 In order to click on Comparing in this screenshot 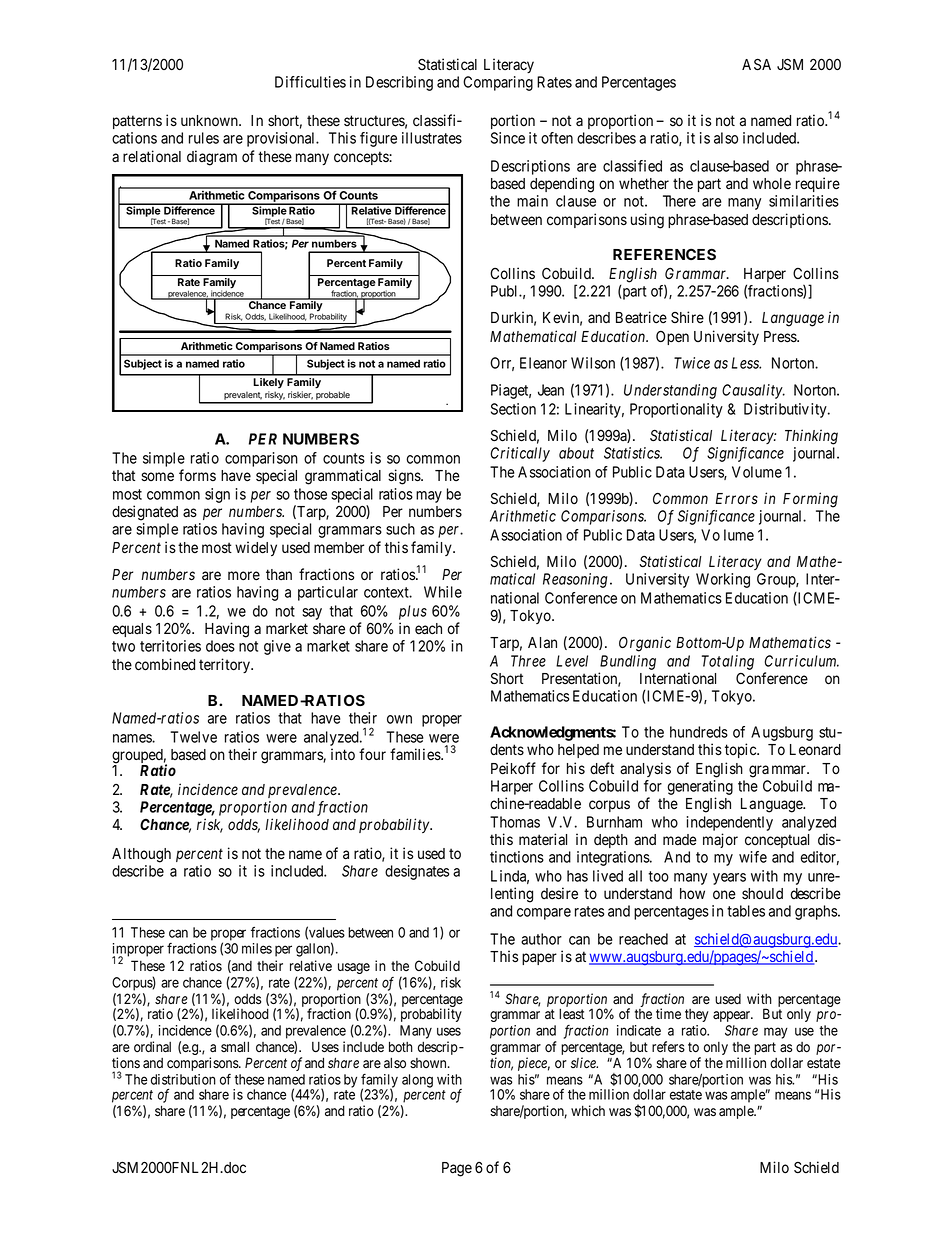, I will do `click(498, 83)`.
